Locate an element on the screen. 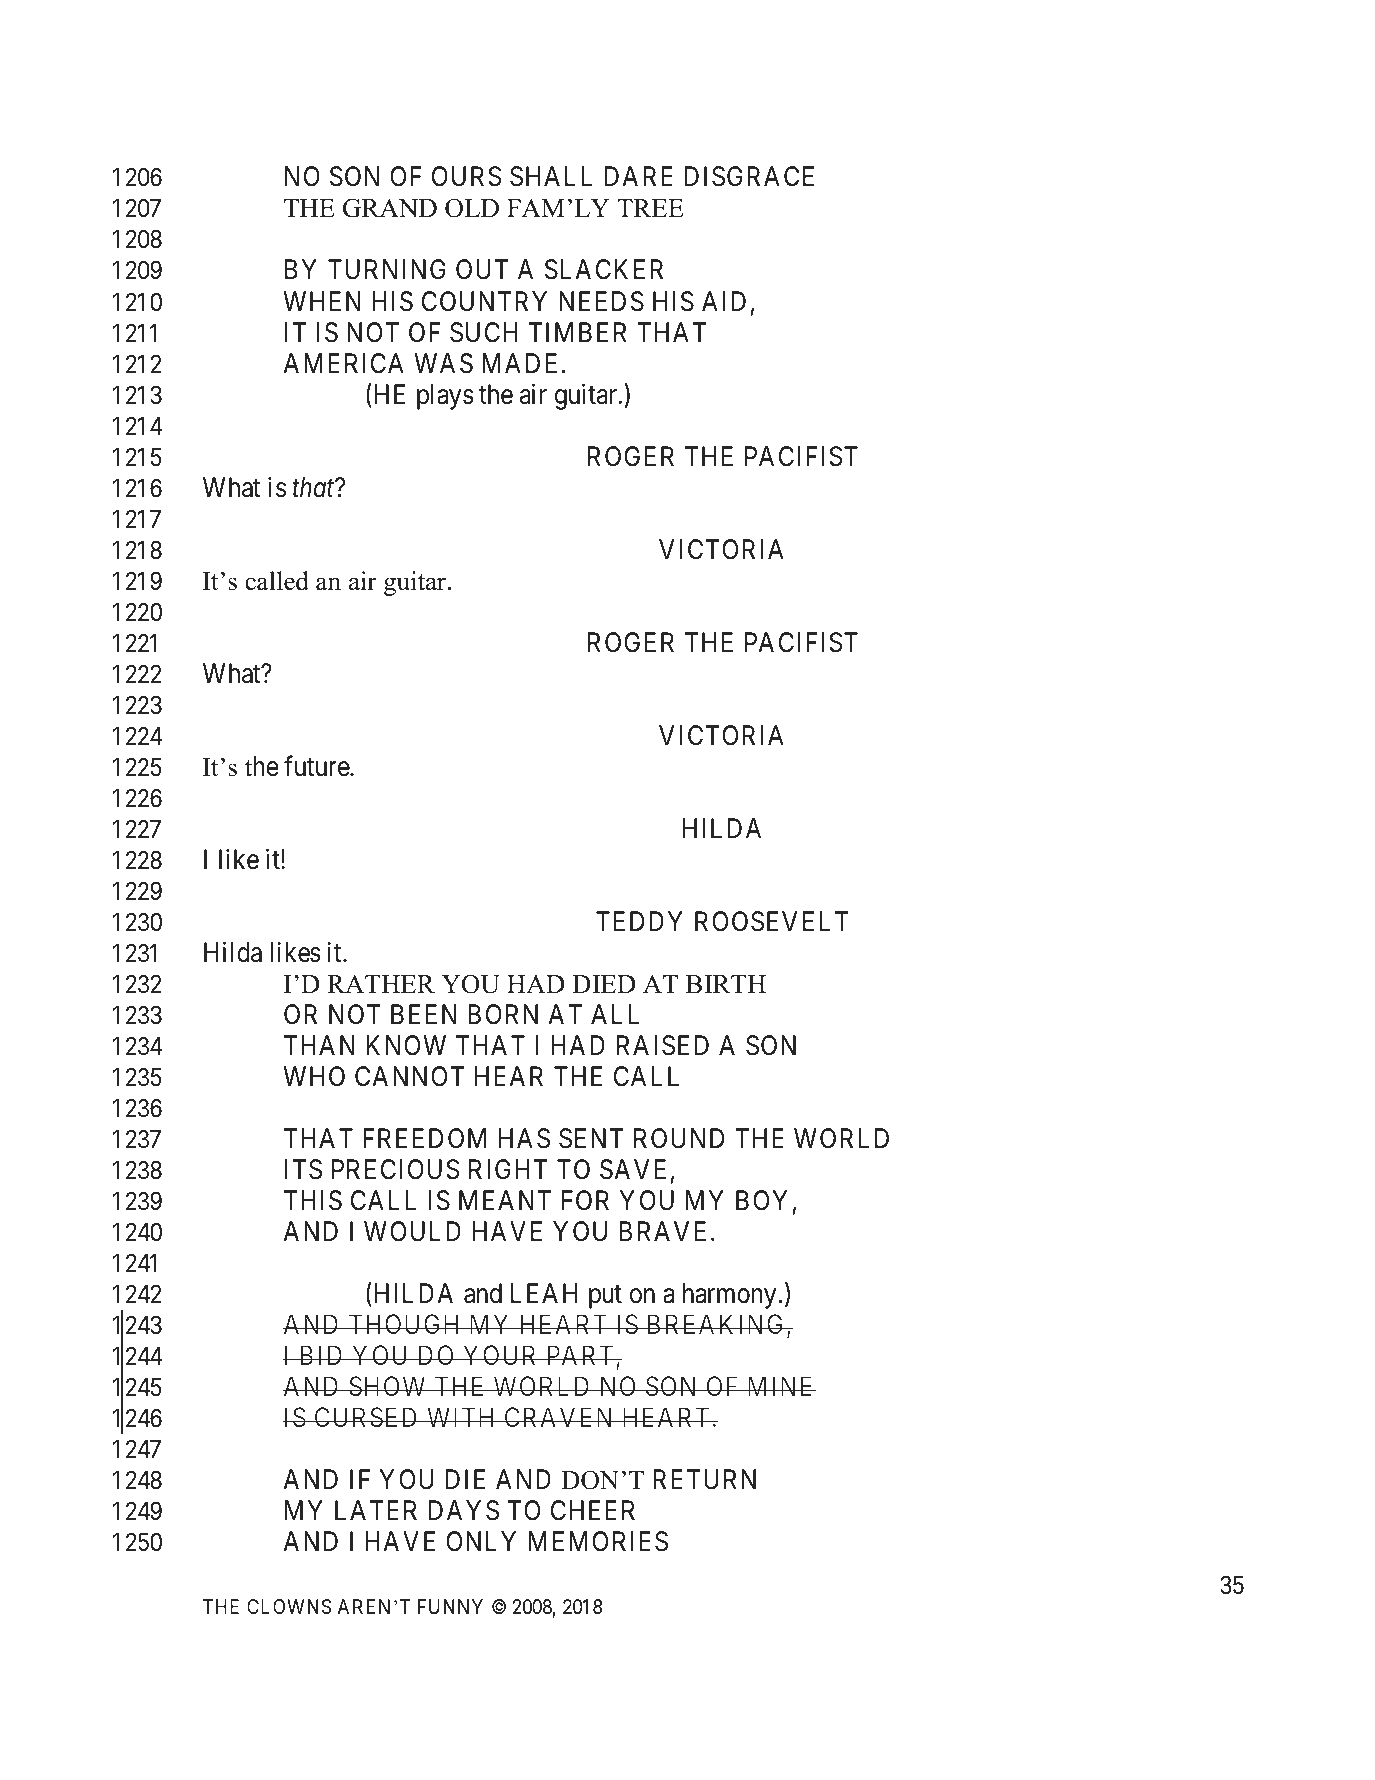 Image resolution: width=1375 pixels, height=1780 pixels. RETURN is located at coordinates (704, 1479).
